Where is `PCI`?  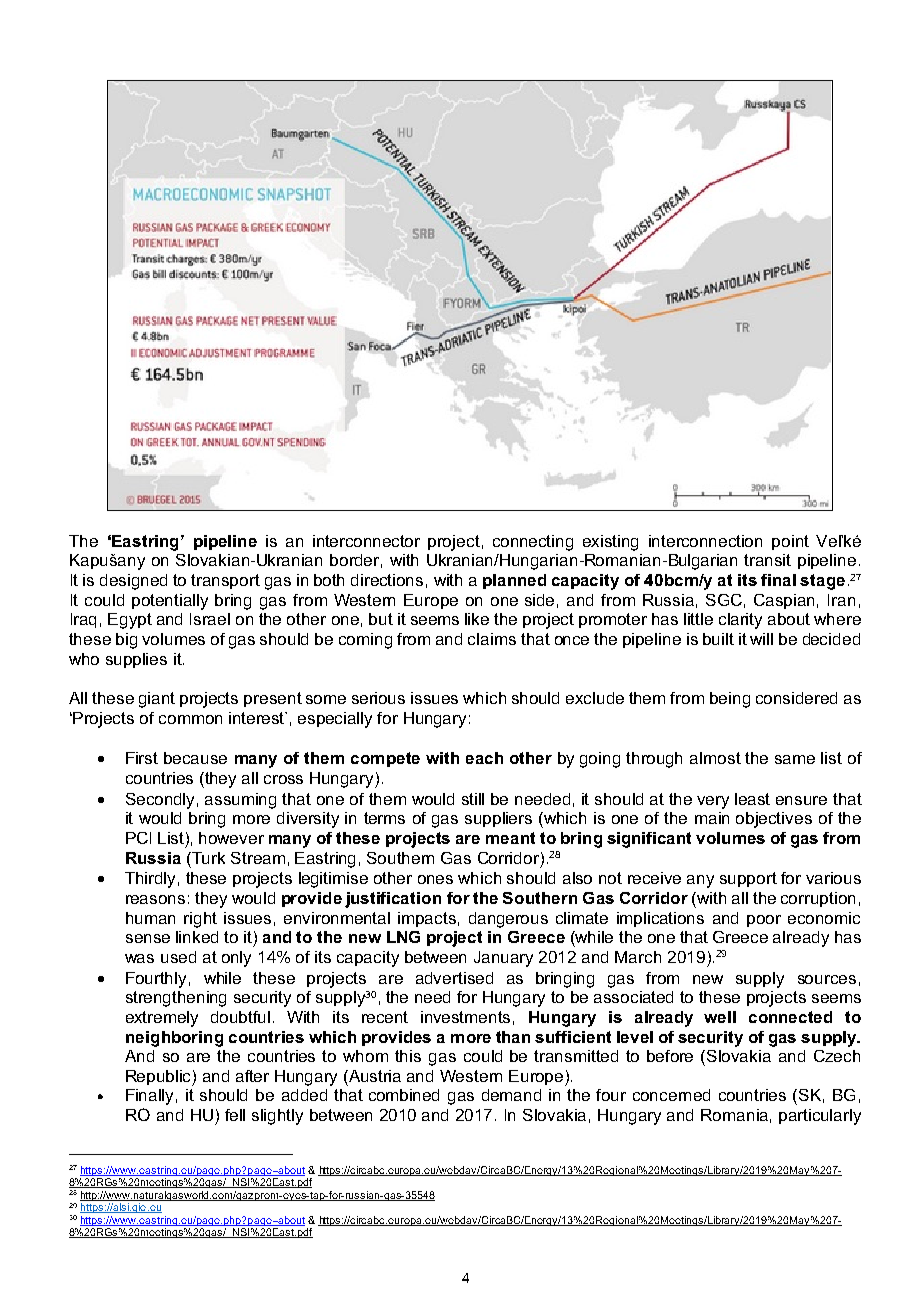
PCI is located at coordinates (138, 838).
